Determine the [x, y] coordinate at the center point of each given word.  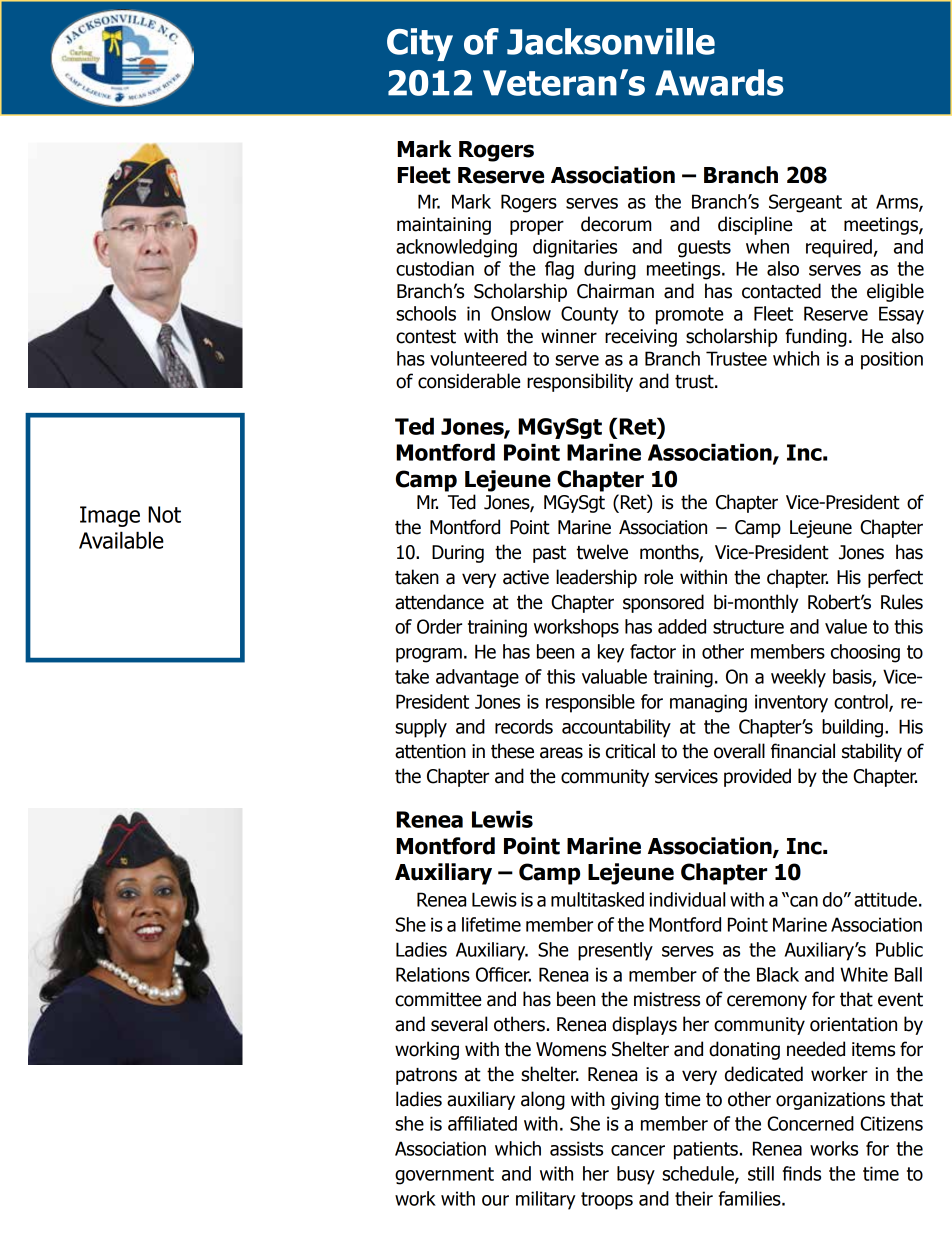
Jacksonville [611, 41]
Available [121, 540]
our [495, 1200]
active [526, 577]
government [444, 1176]
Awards [719, 82]
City [420, 44]
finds [802, 1173]
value [846, 626]
